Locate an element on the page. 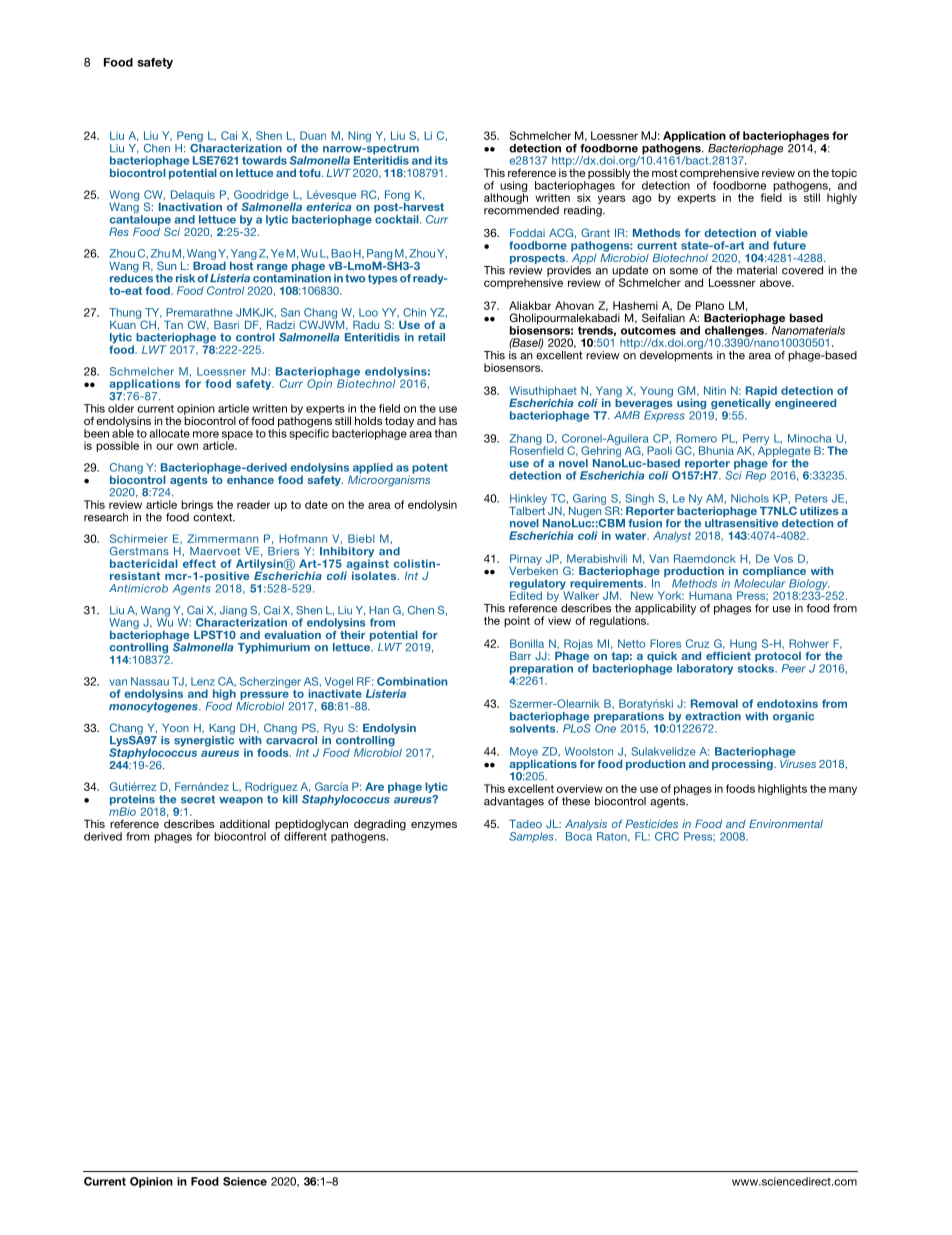 The height and width of the document is (1235, 952). retail is located at coordinates (431, 337).
